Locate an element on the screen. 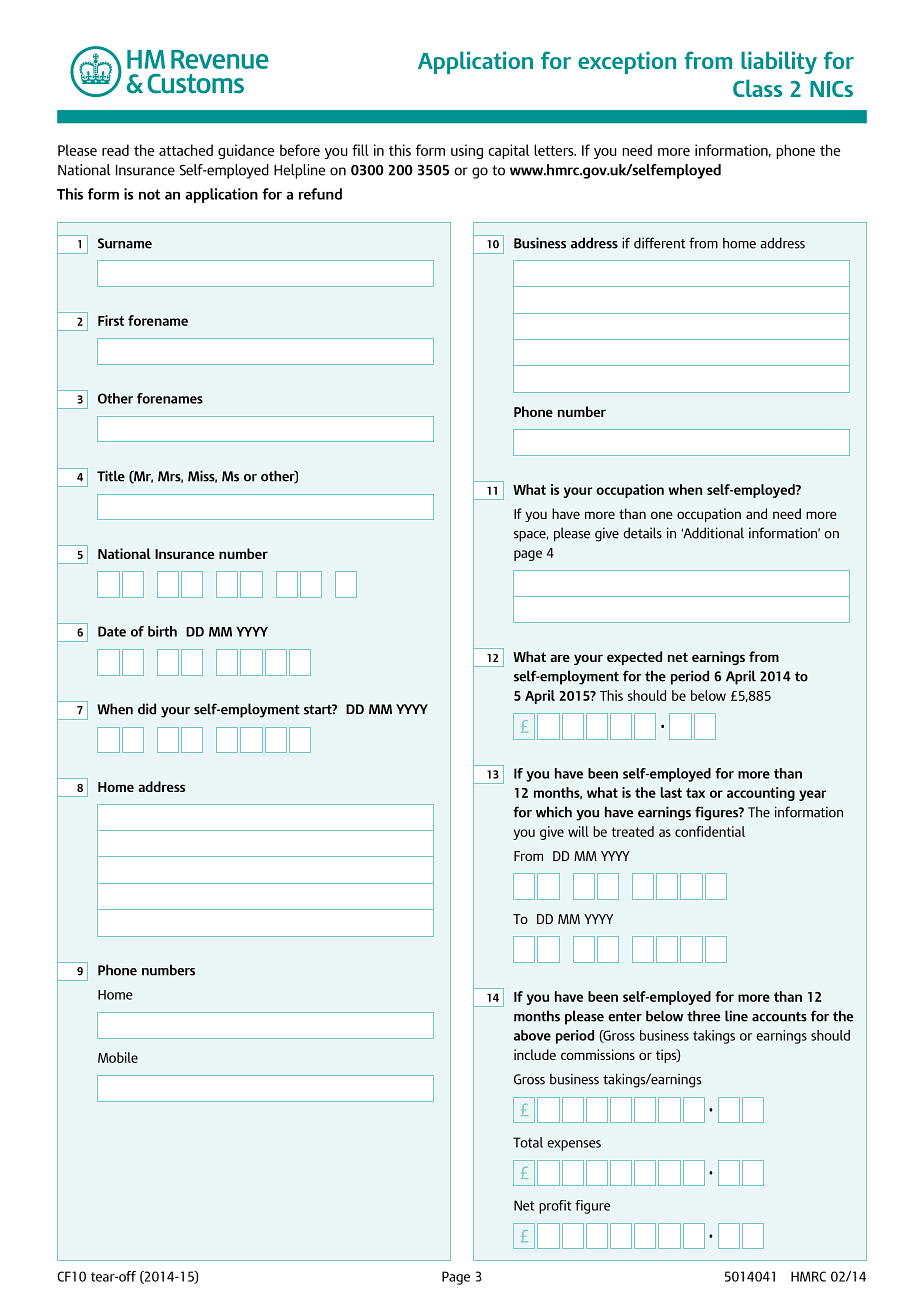 Image resolution: width=924 pixels, height=1308 pixels. birth is located at coordinates (162, 631).
